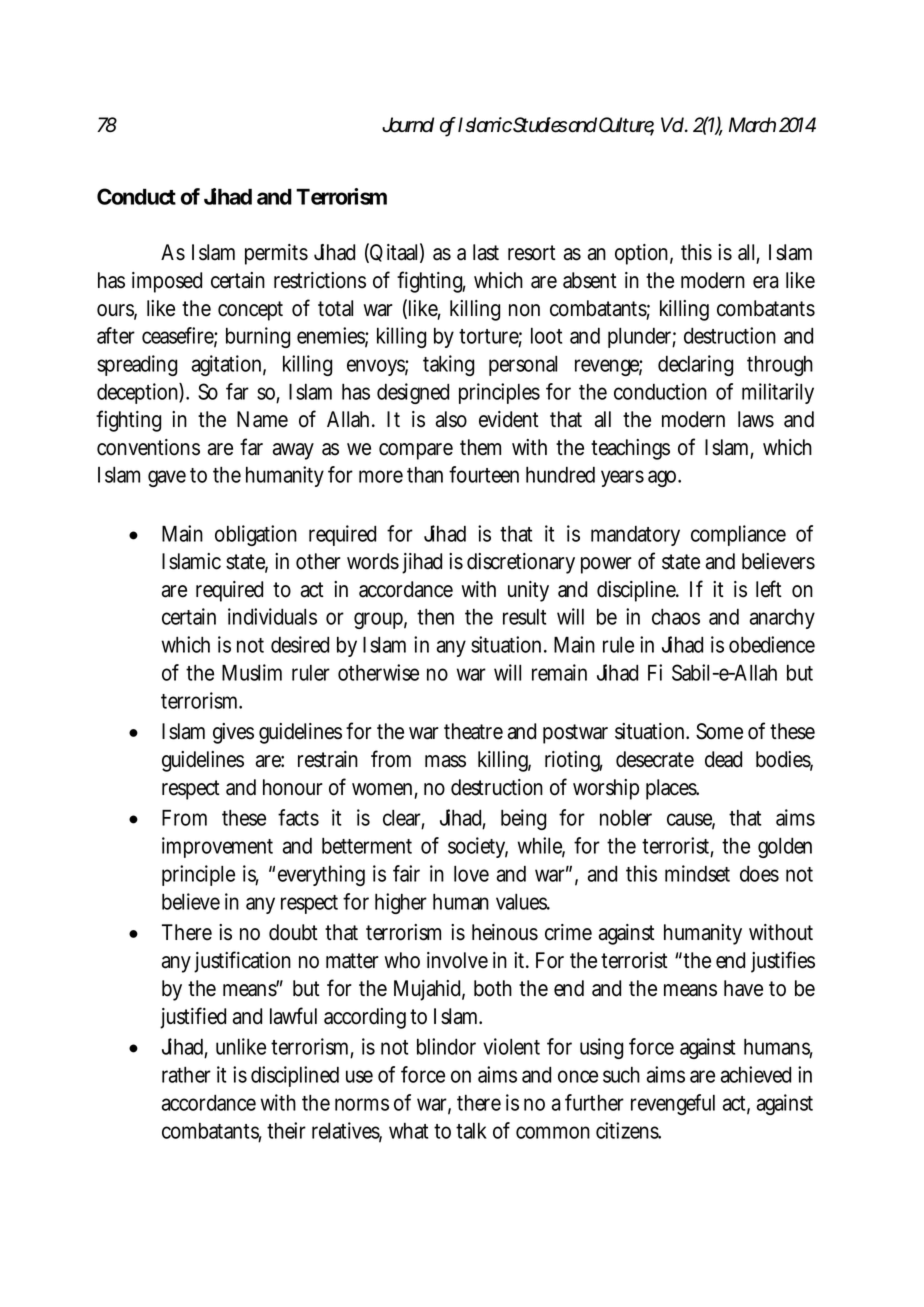  What do you see at coordinates (408, 125) in the screenshot?
I see `Journal` at bounding box center [408, 125].
